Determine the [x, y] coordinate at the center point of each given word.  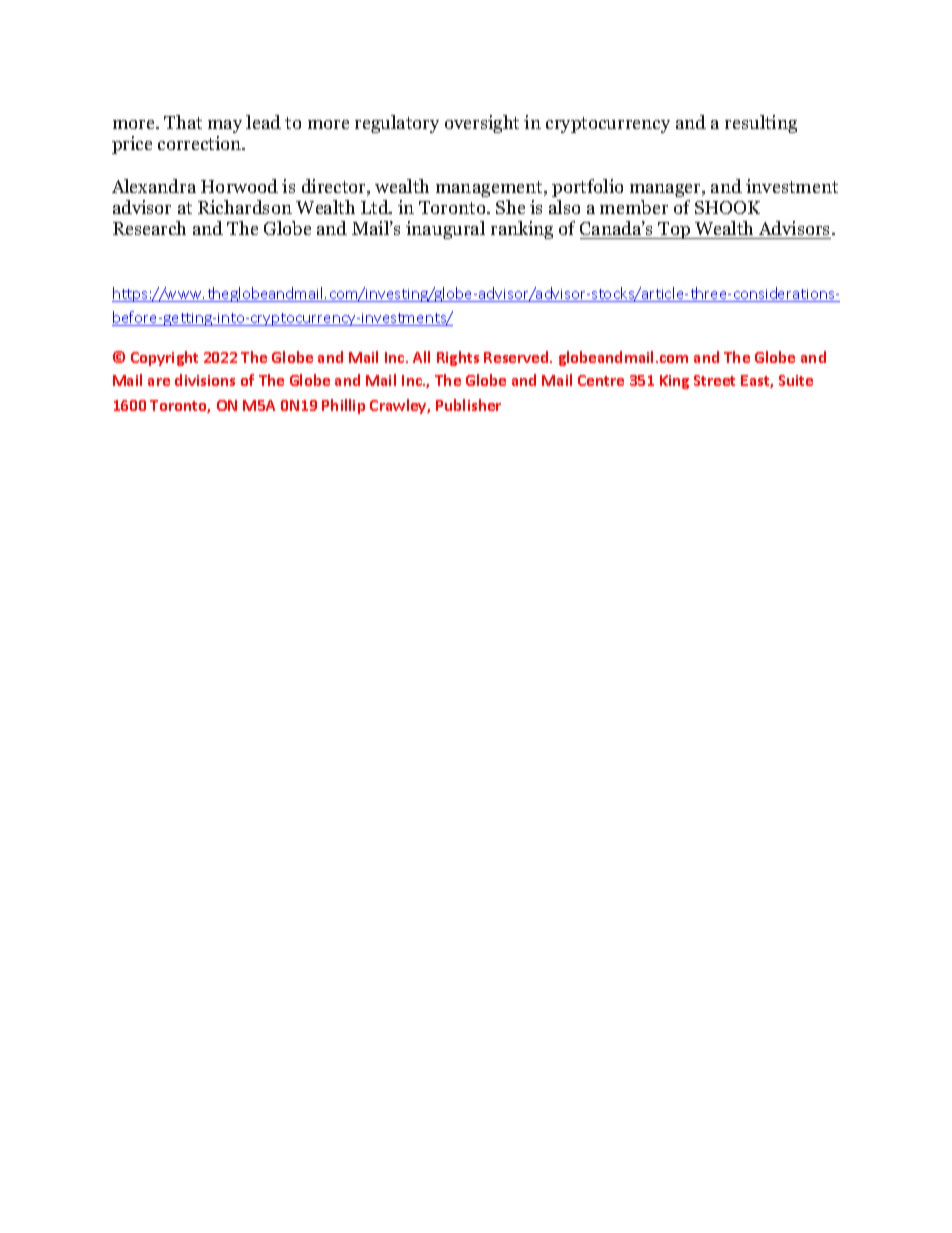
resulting [761, 124]
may [225, 126]
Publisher [468, 405]
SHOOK [727, 207]
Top [674, 230]
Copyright [164, 358]
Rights [458, 358]
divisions [205, 380]
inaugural [445, 230]
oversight [482, 124]
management [490, 189]
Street [714, 380]
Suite [796, 380]
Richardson [245, 207]
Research [149, 228]
